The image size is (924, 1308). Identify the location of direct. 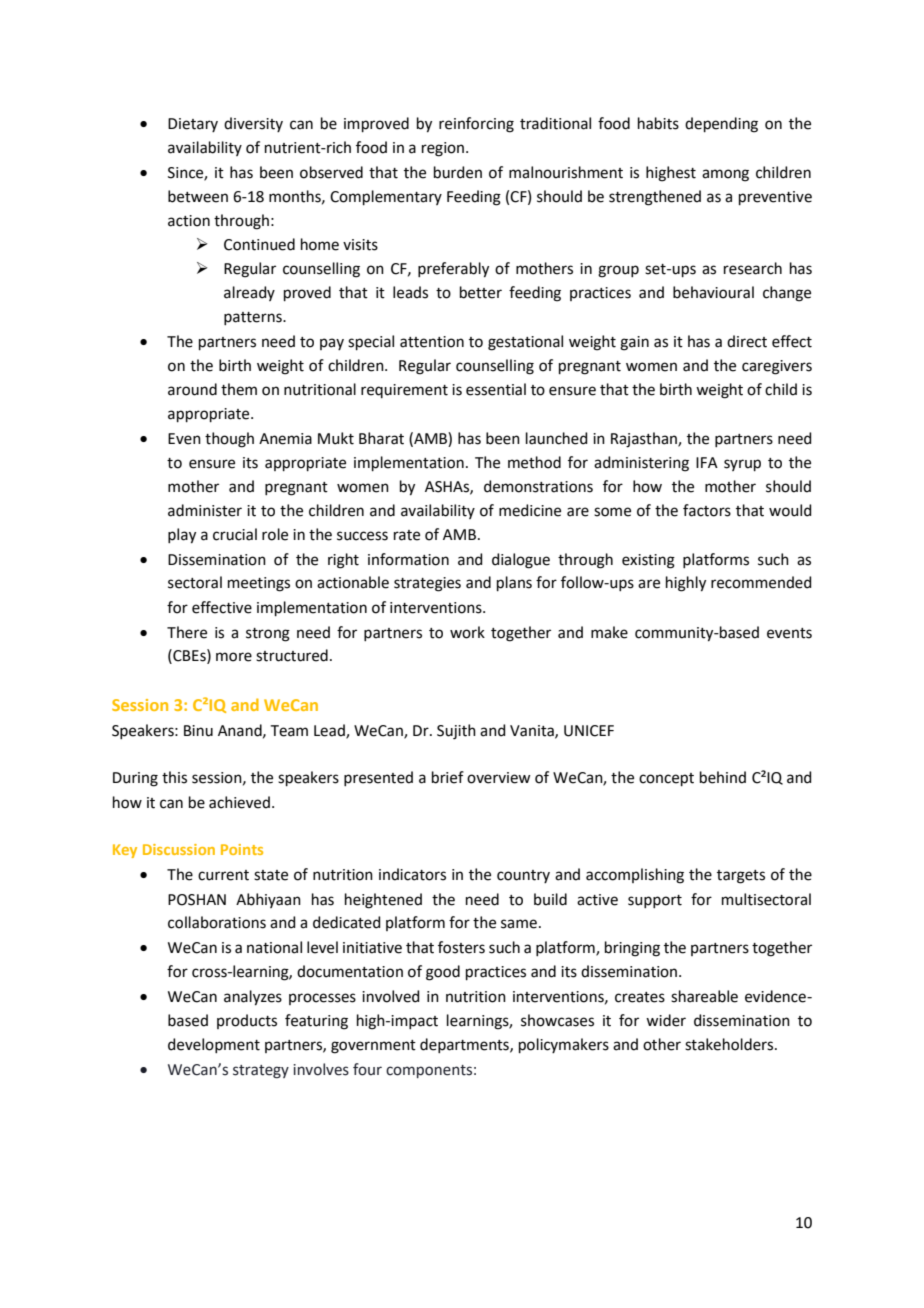
(747, 341).
